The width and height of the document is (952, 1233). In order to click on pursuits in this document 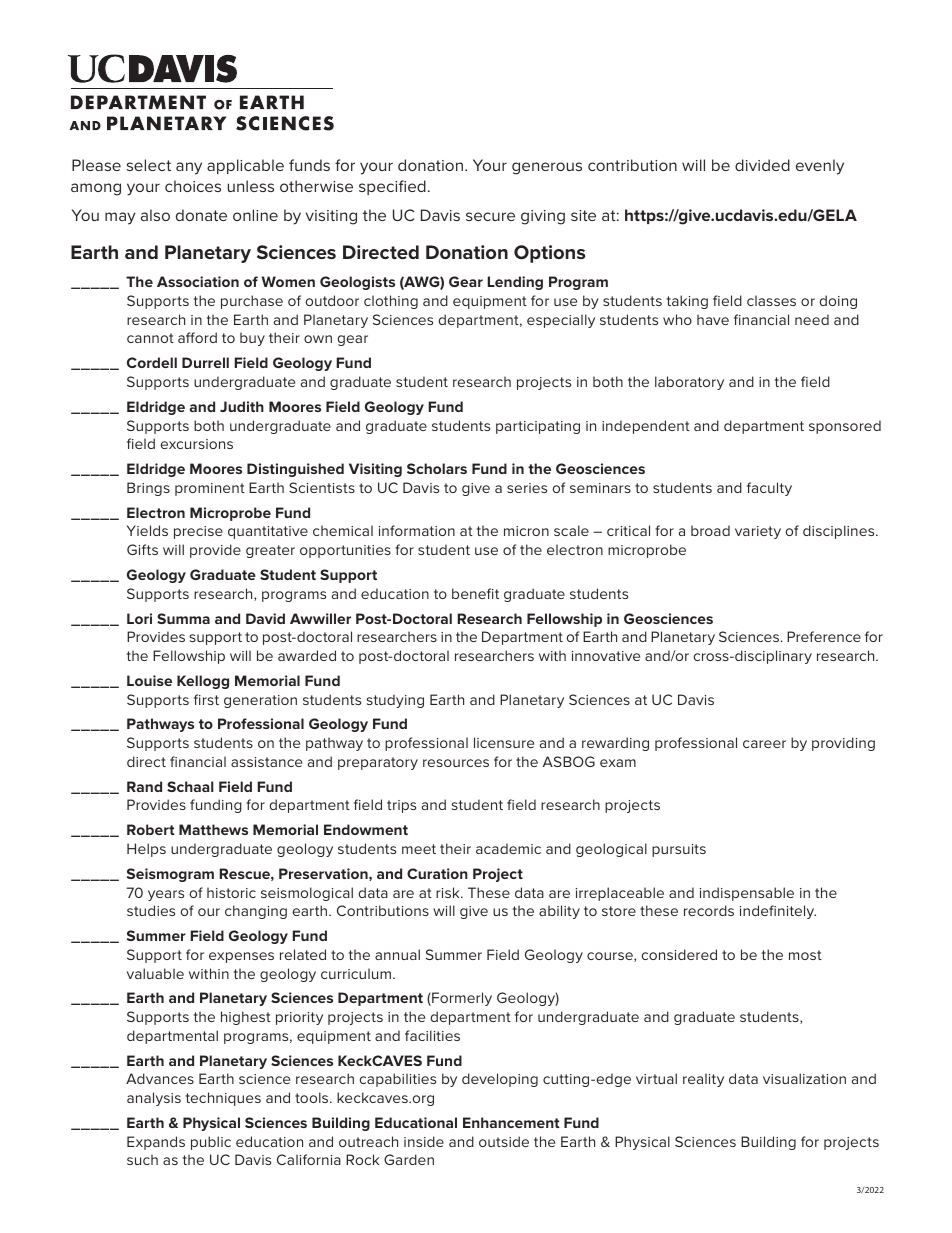, I will do `click(679, 850)`.
